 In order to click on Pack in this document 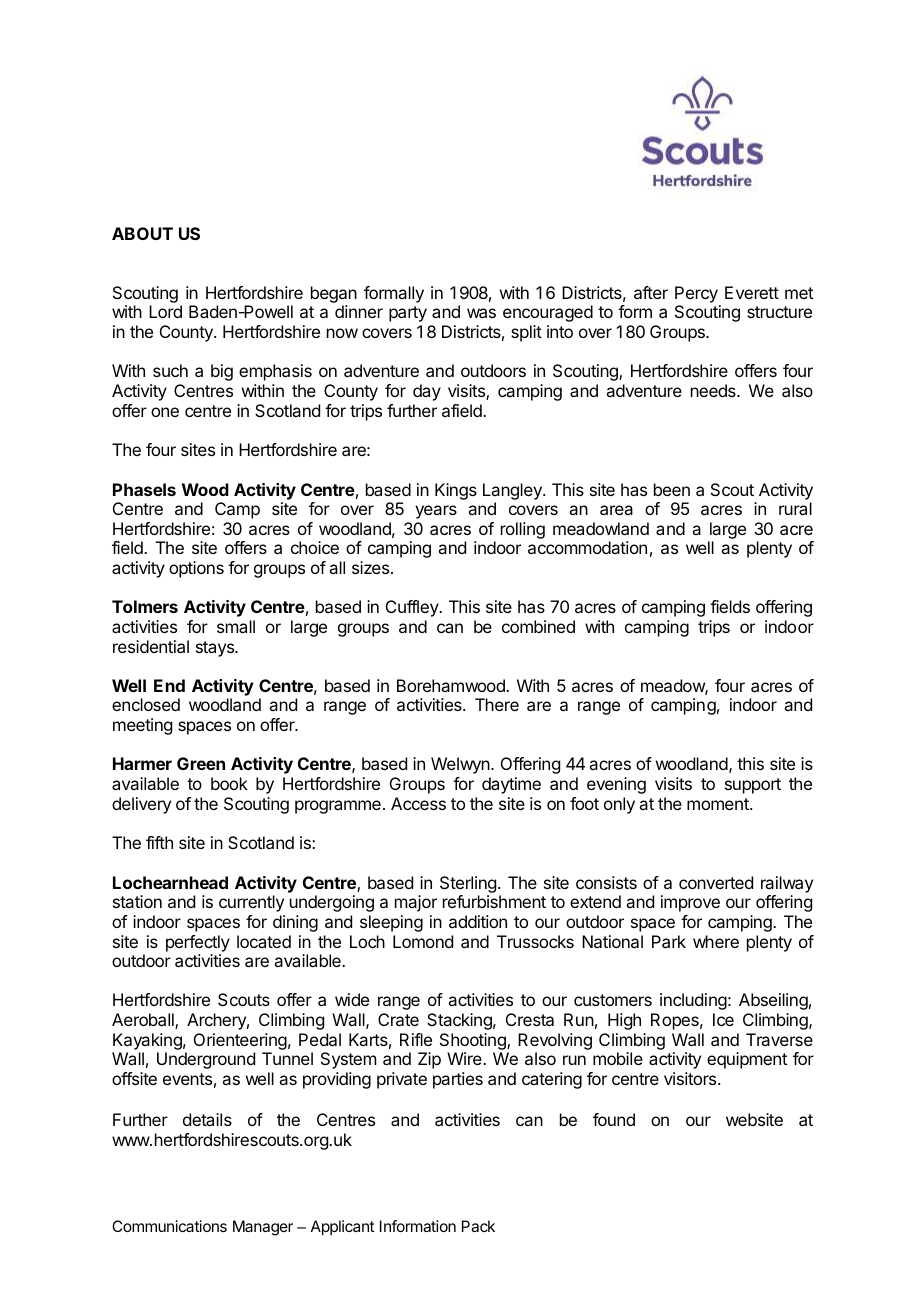, I will do `click(478, 1226)`.
